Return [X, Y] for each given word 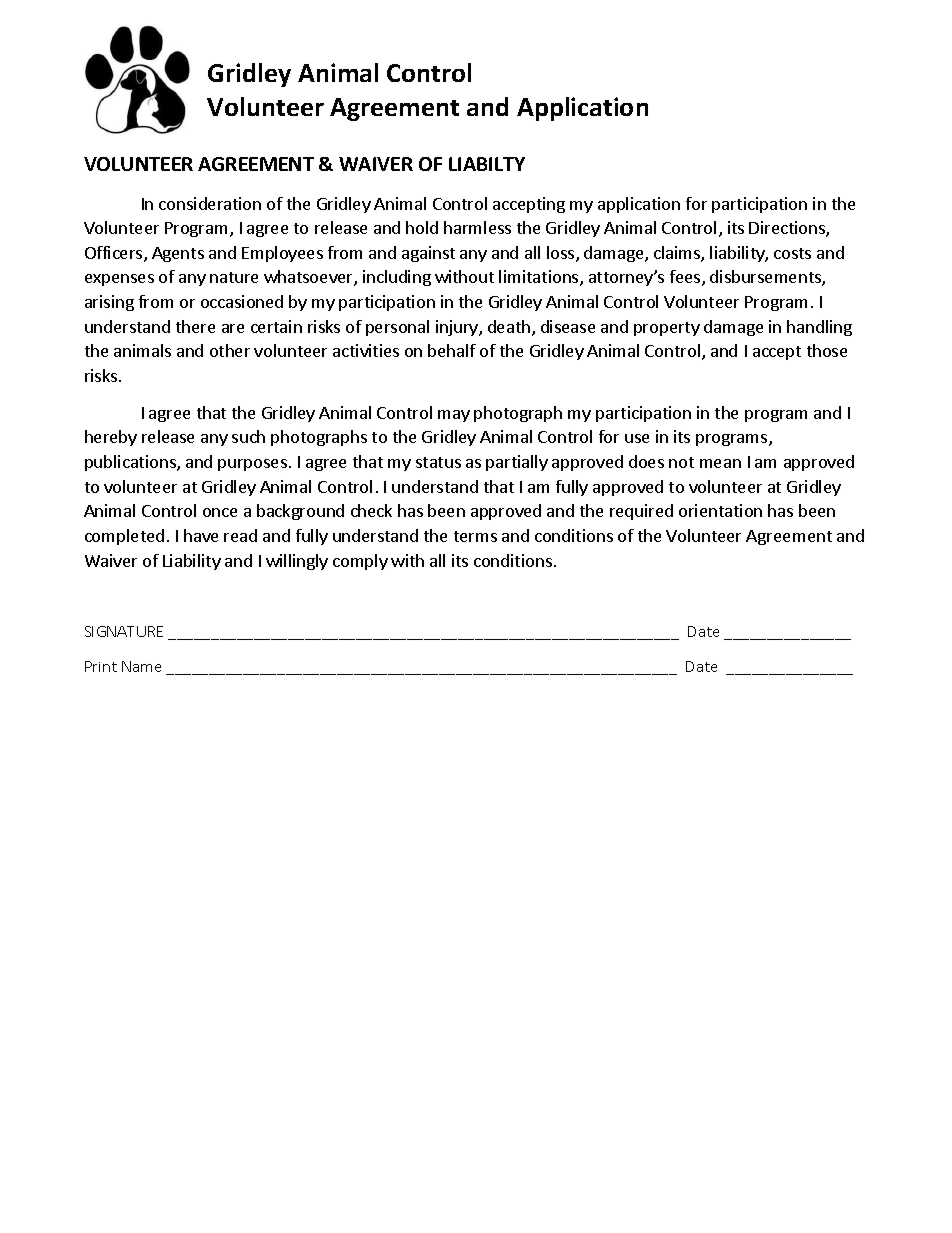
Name [141, 666]
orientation [720, 510]
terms [475, 536]
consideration [210, 203]
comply [360, 562]
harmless [477, 227]
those [827, 350]
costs [792, 253]
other [230, 350]
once [220, 512]
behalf [452, 350]
